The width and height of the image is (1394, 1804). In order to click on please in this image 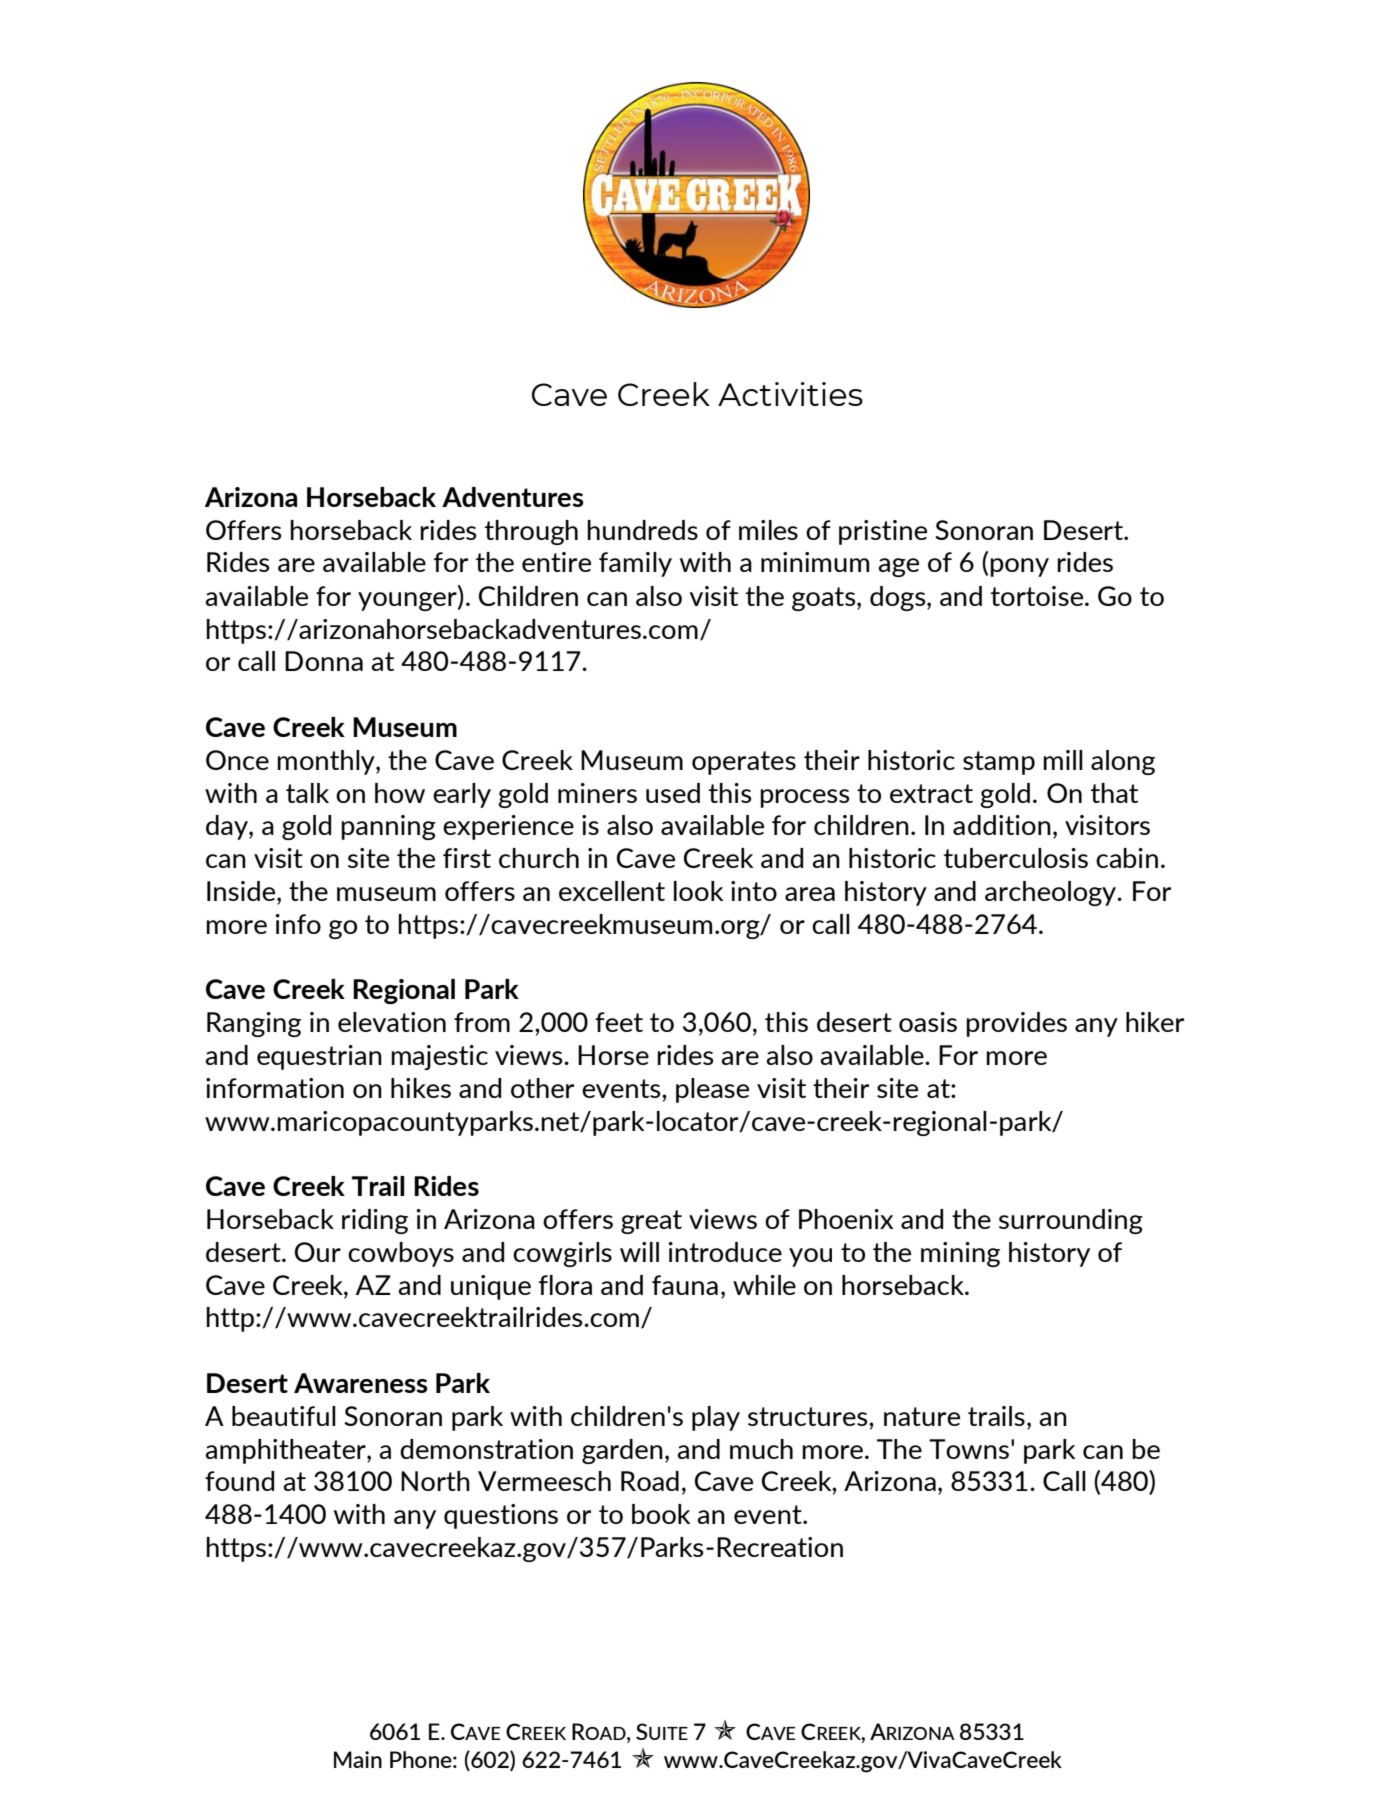, I will do `click(712, 1090)`.
